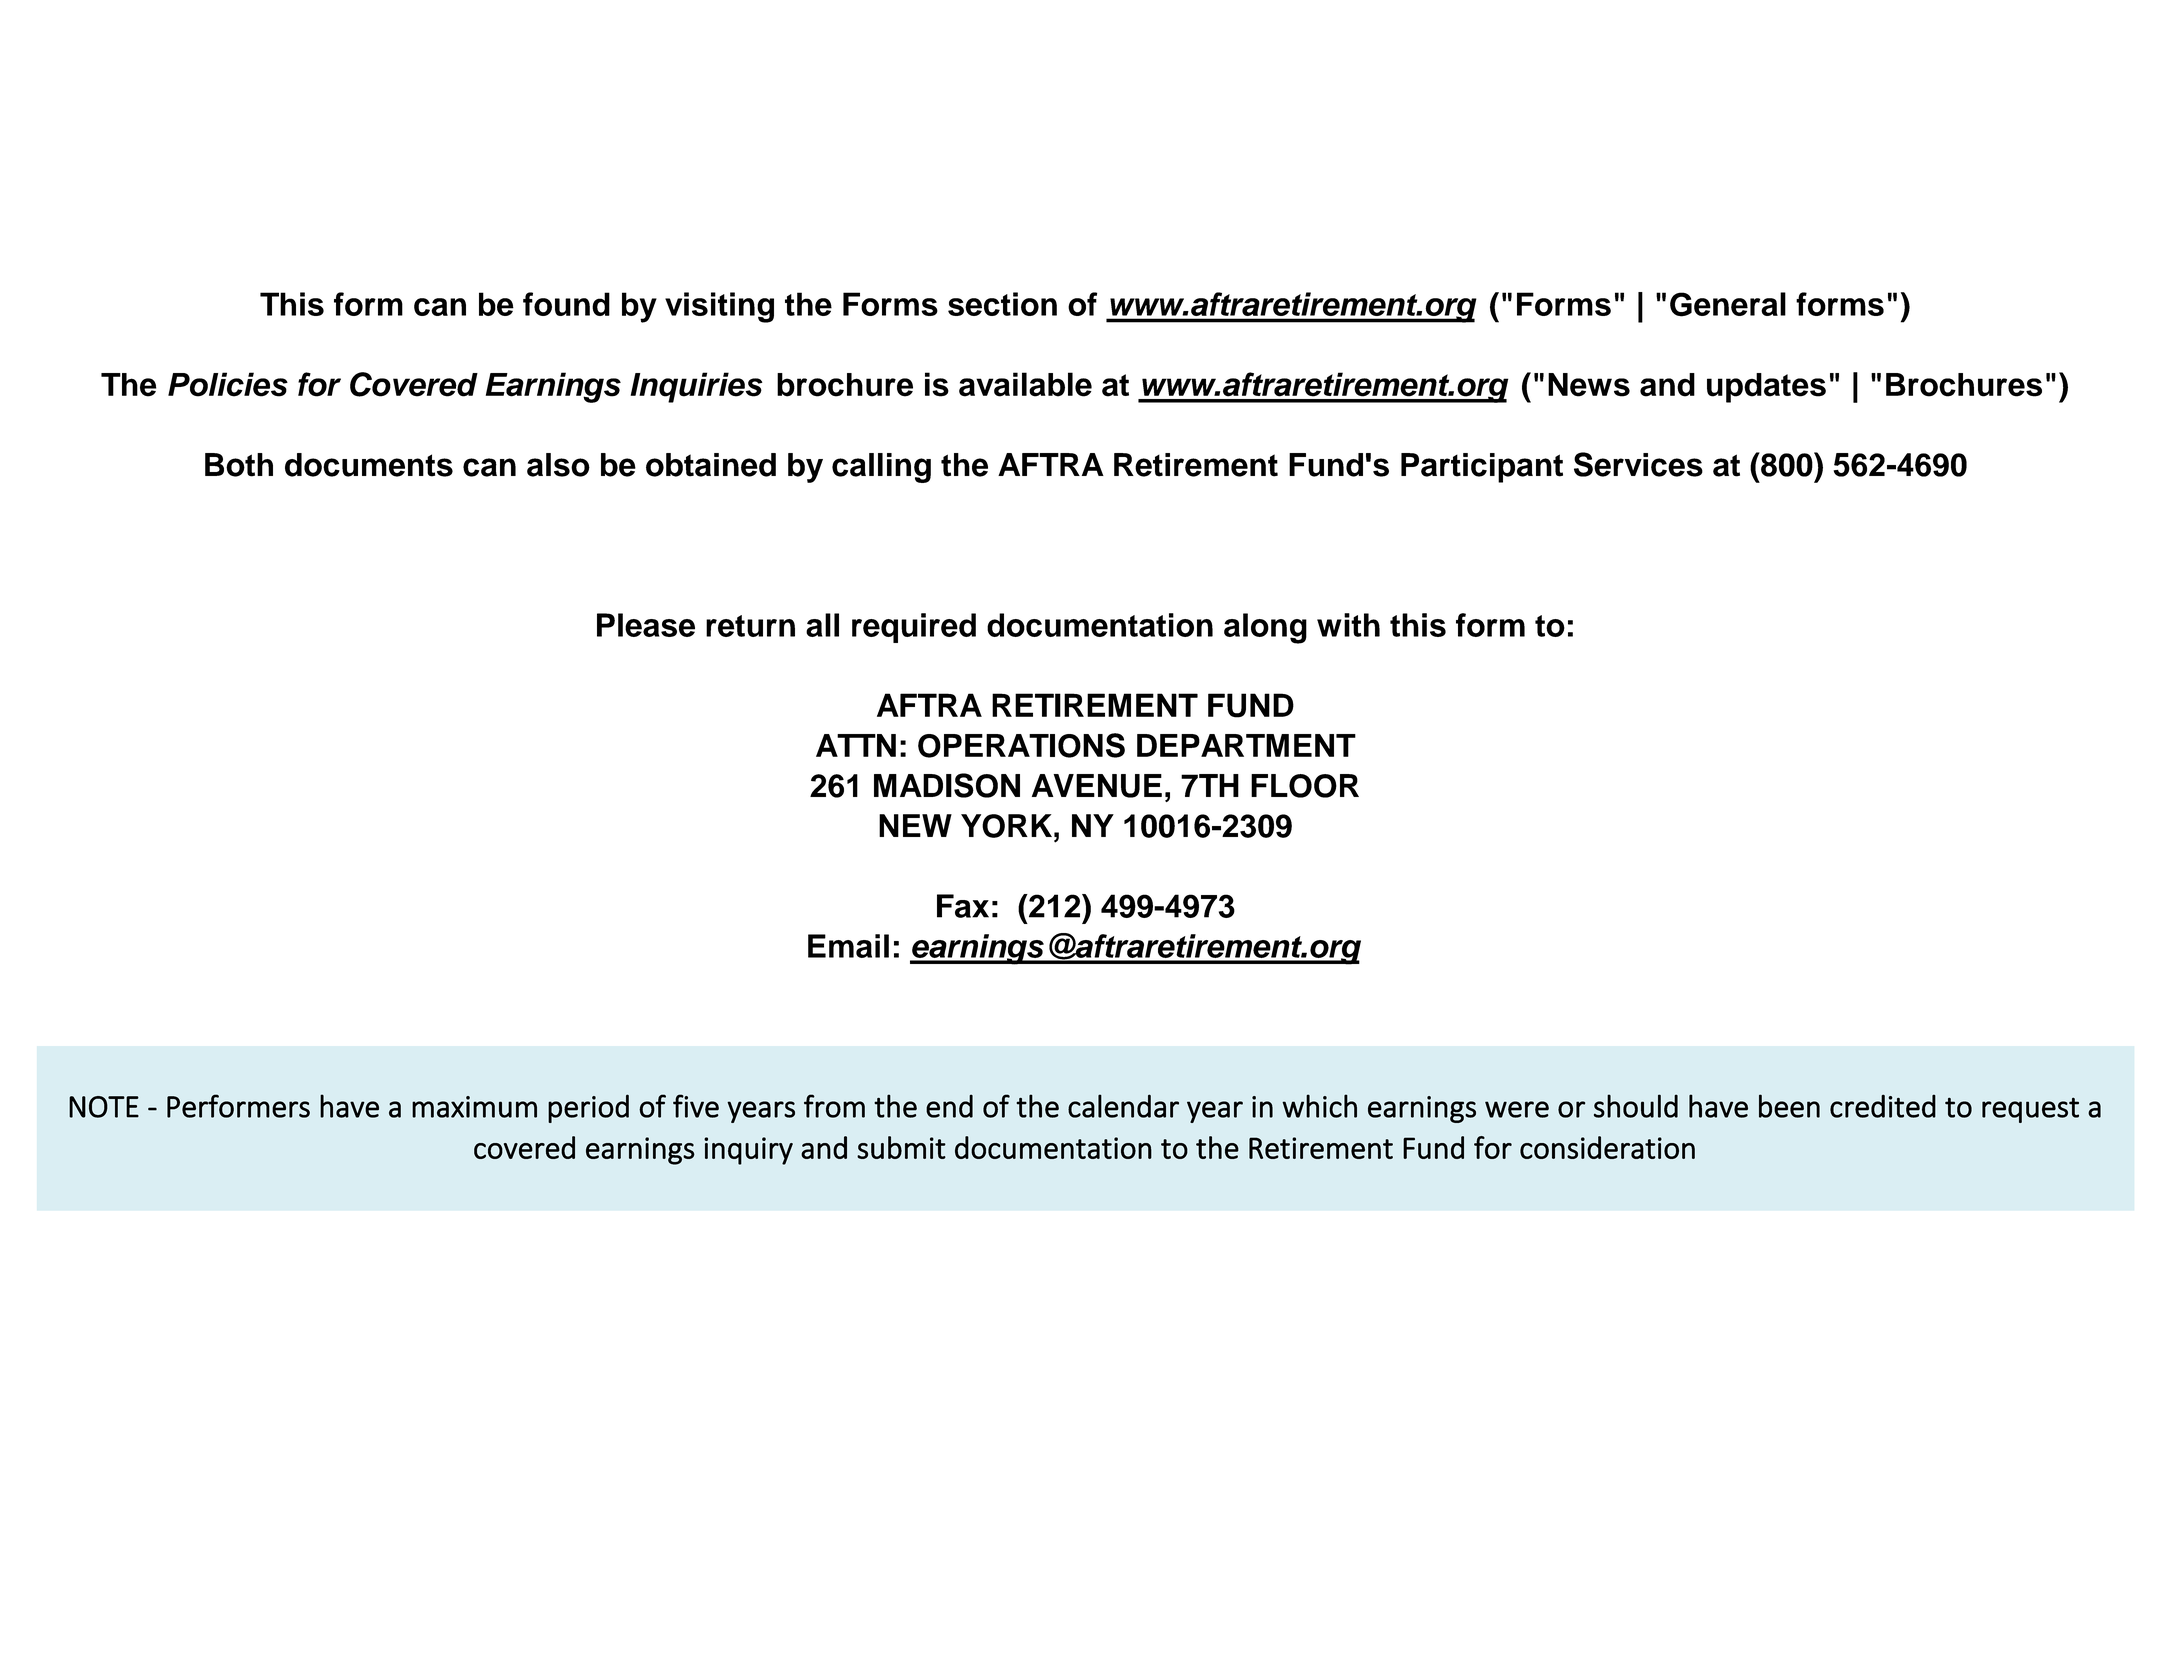  Describe the element at coordinates (914, 628) in the document. I see `required` at that location.
